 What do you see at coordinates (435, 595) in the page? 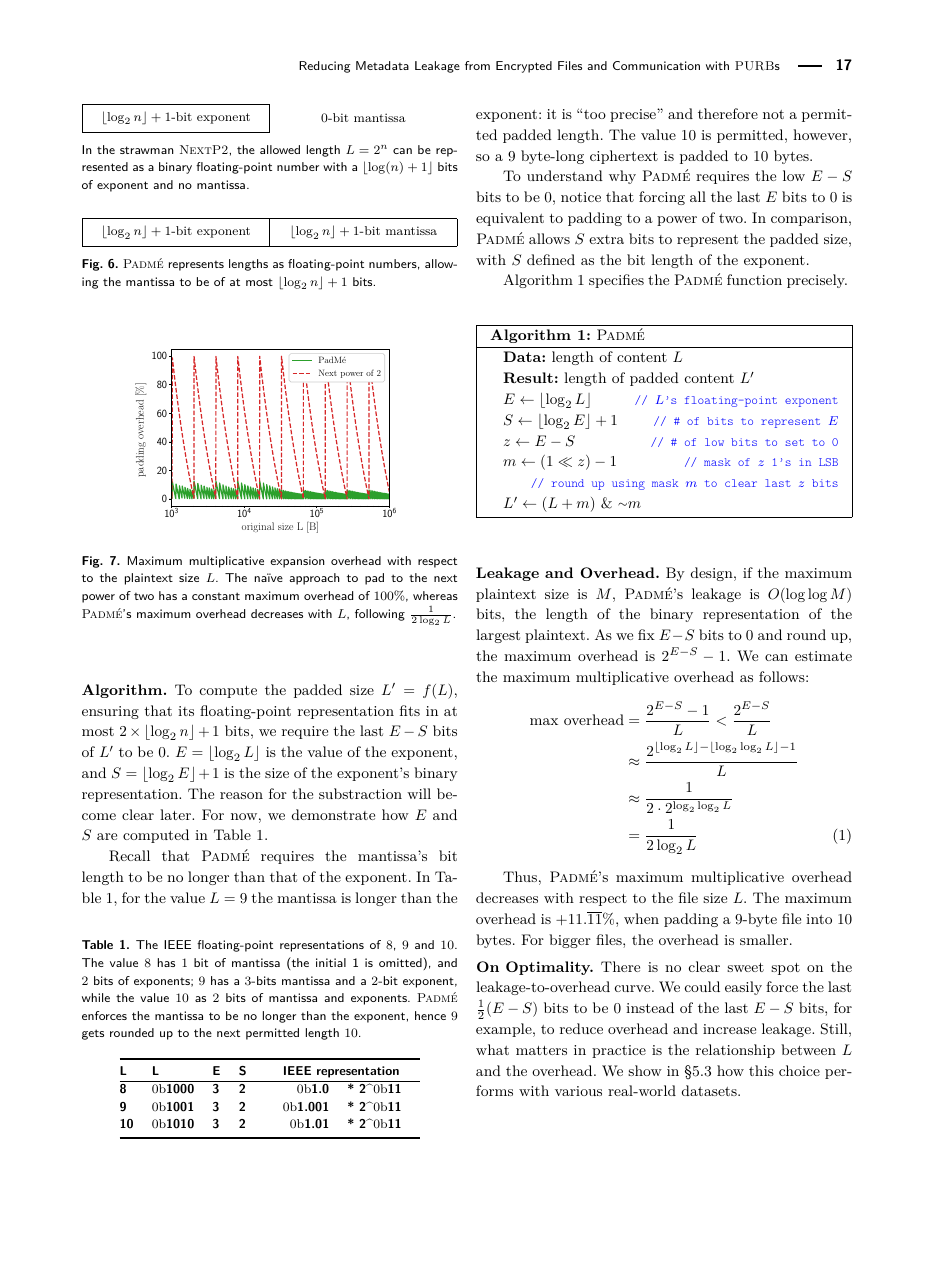
I see `whereas` at bounding box center [435, 595].
